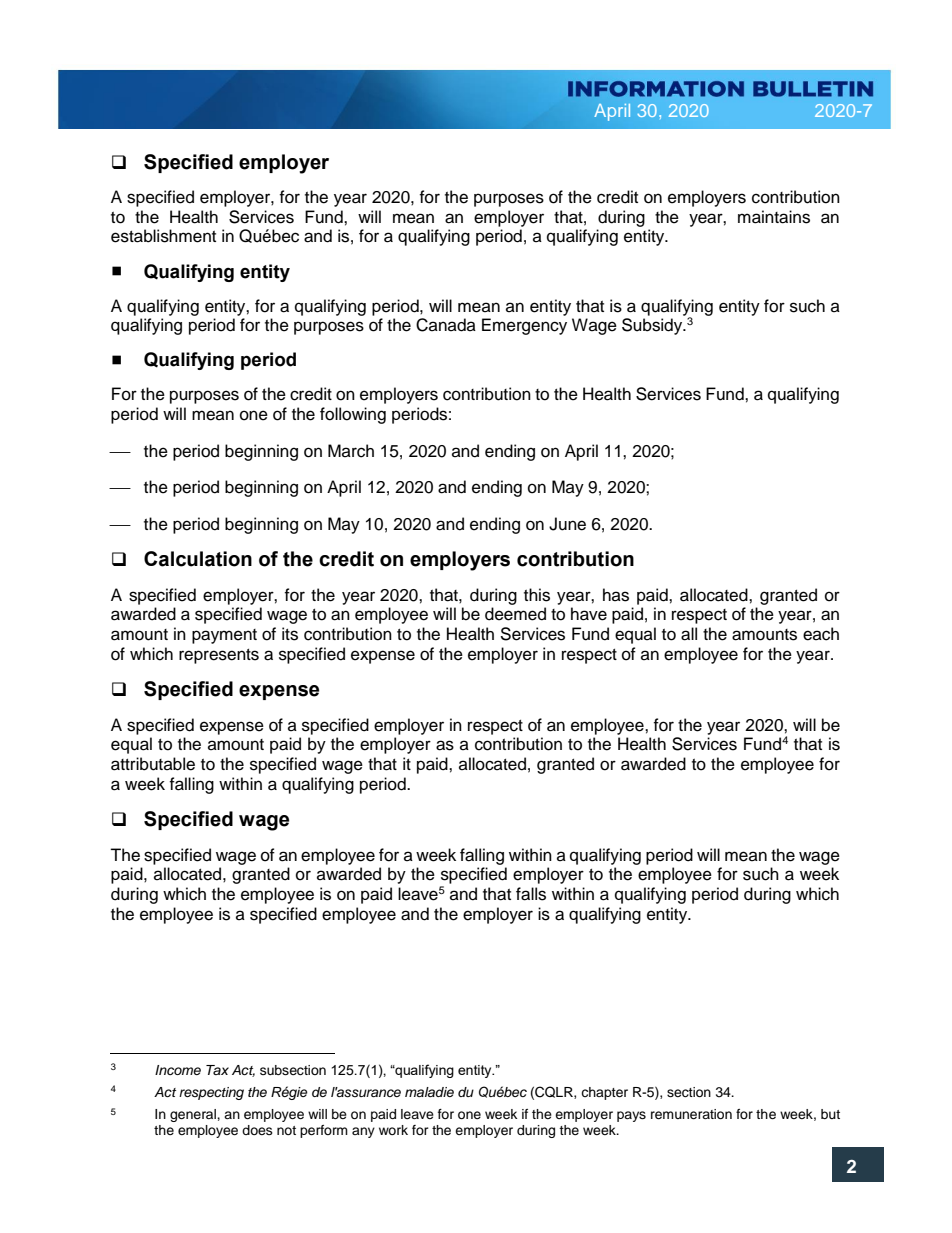 The width and height of the screenshot is (952, 1233). Describe the element at coordinates (821, 634) in the screenshot. I see `each` at that location.
